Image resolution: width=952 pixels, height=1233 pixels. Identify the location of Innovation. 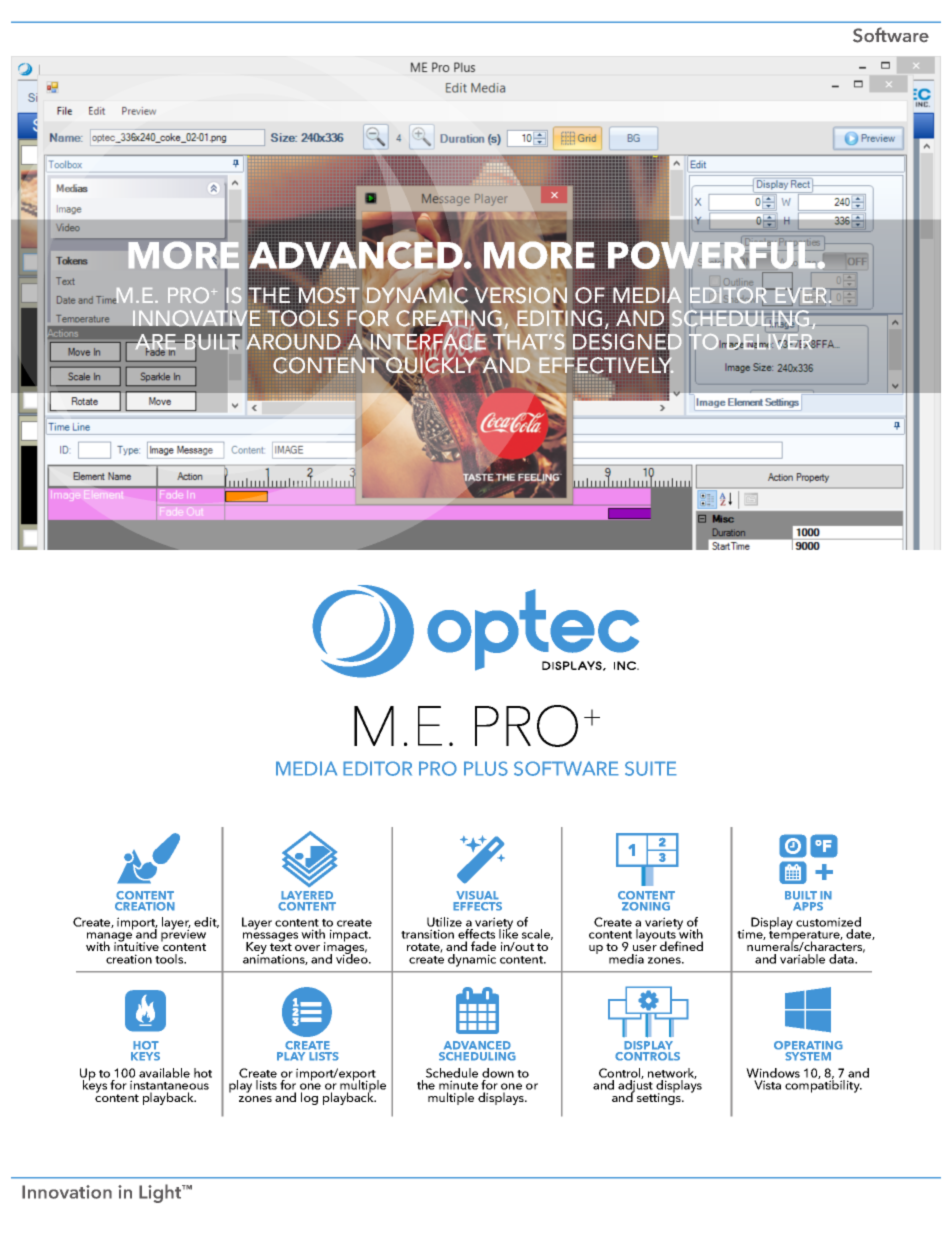
(67, 1192).
